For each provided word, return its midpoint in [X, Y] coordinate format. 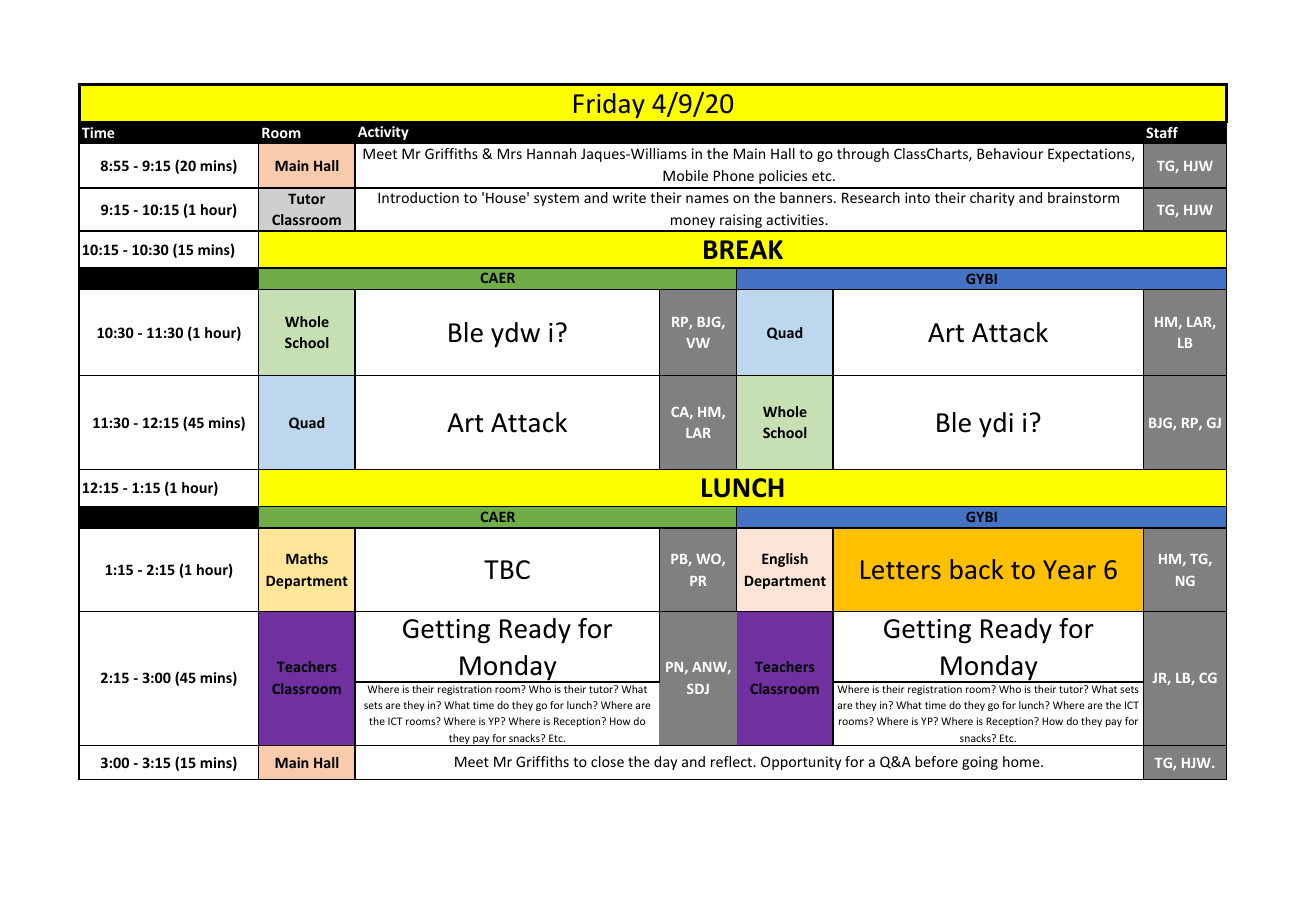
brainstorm [1083, 197]
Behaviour [1010, 153]
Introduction [418, 197]
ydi [996, 425]
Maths [307, 558]
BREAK [743, 249]
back [977, 569]
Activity [383, 133]
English [785, 560]
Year [1069, 569]
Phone [734, 175]
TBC [507, 569]
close [607, 761]
